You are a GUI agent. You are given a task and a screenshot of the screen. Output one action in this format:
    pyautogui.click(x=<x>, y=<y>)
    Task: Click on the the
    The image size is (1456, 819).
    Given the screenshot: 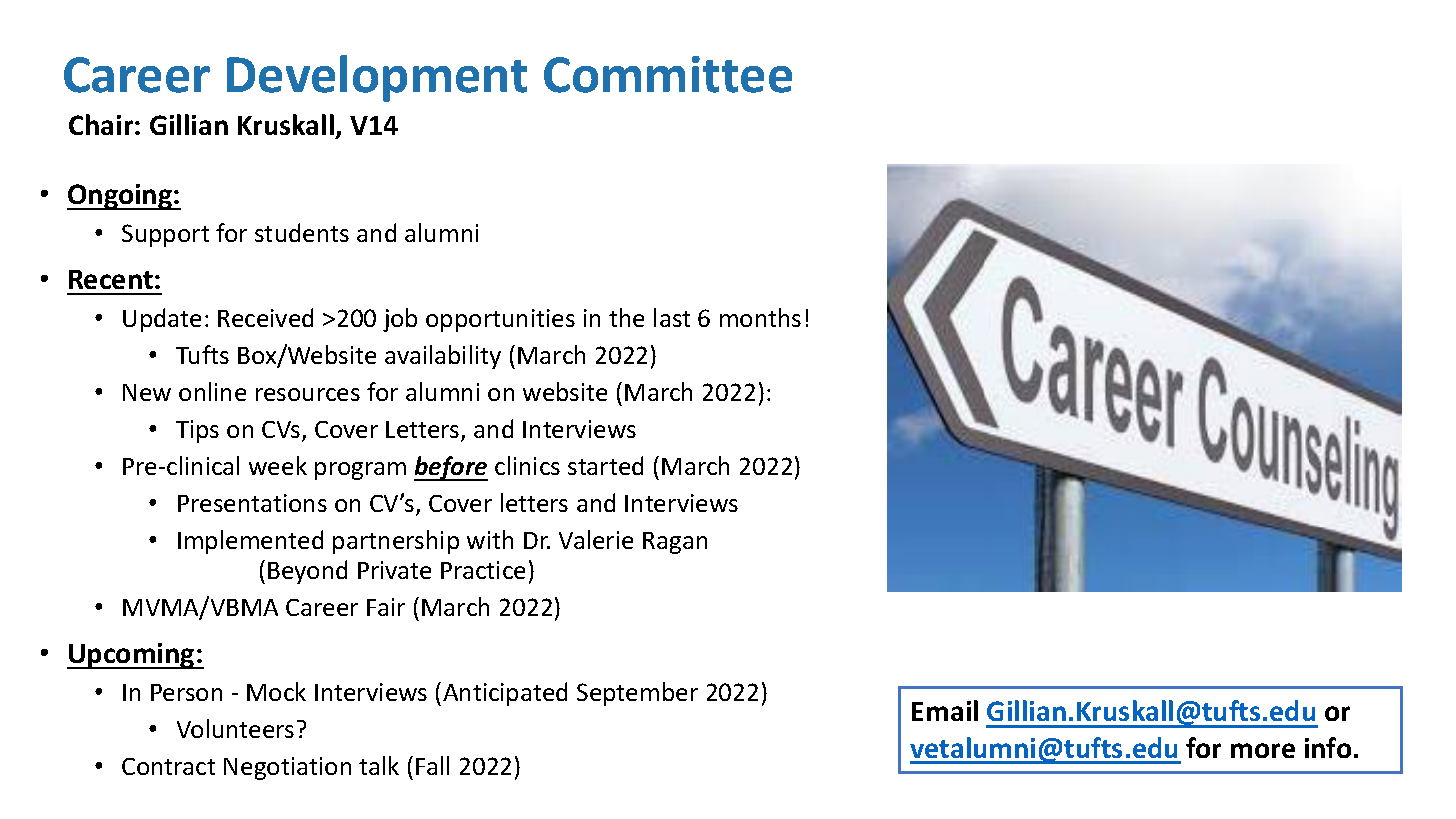 What is the action you would take?
    pyautogui.click(x=626, y=317)
